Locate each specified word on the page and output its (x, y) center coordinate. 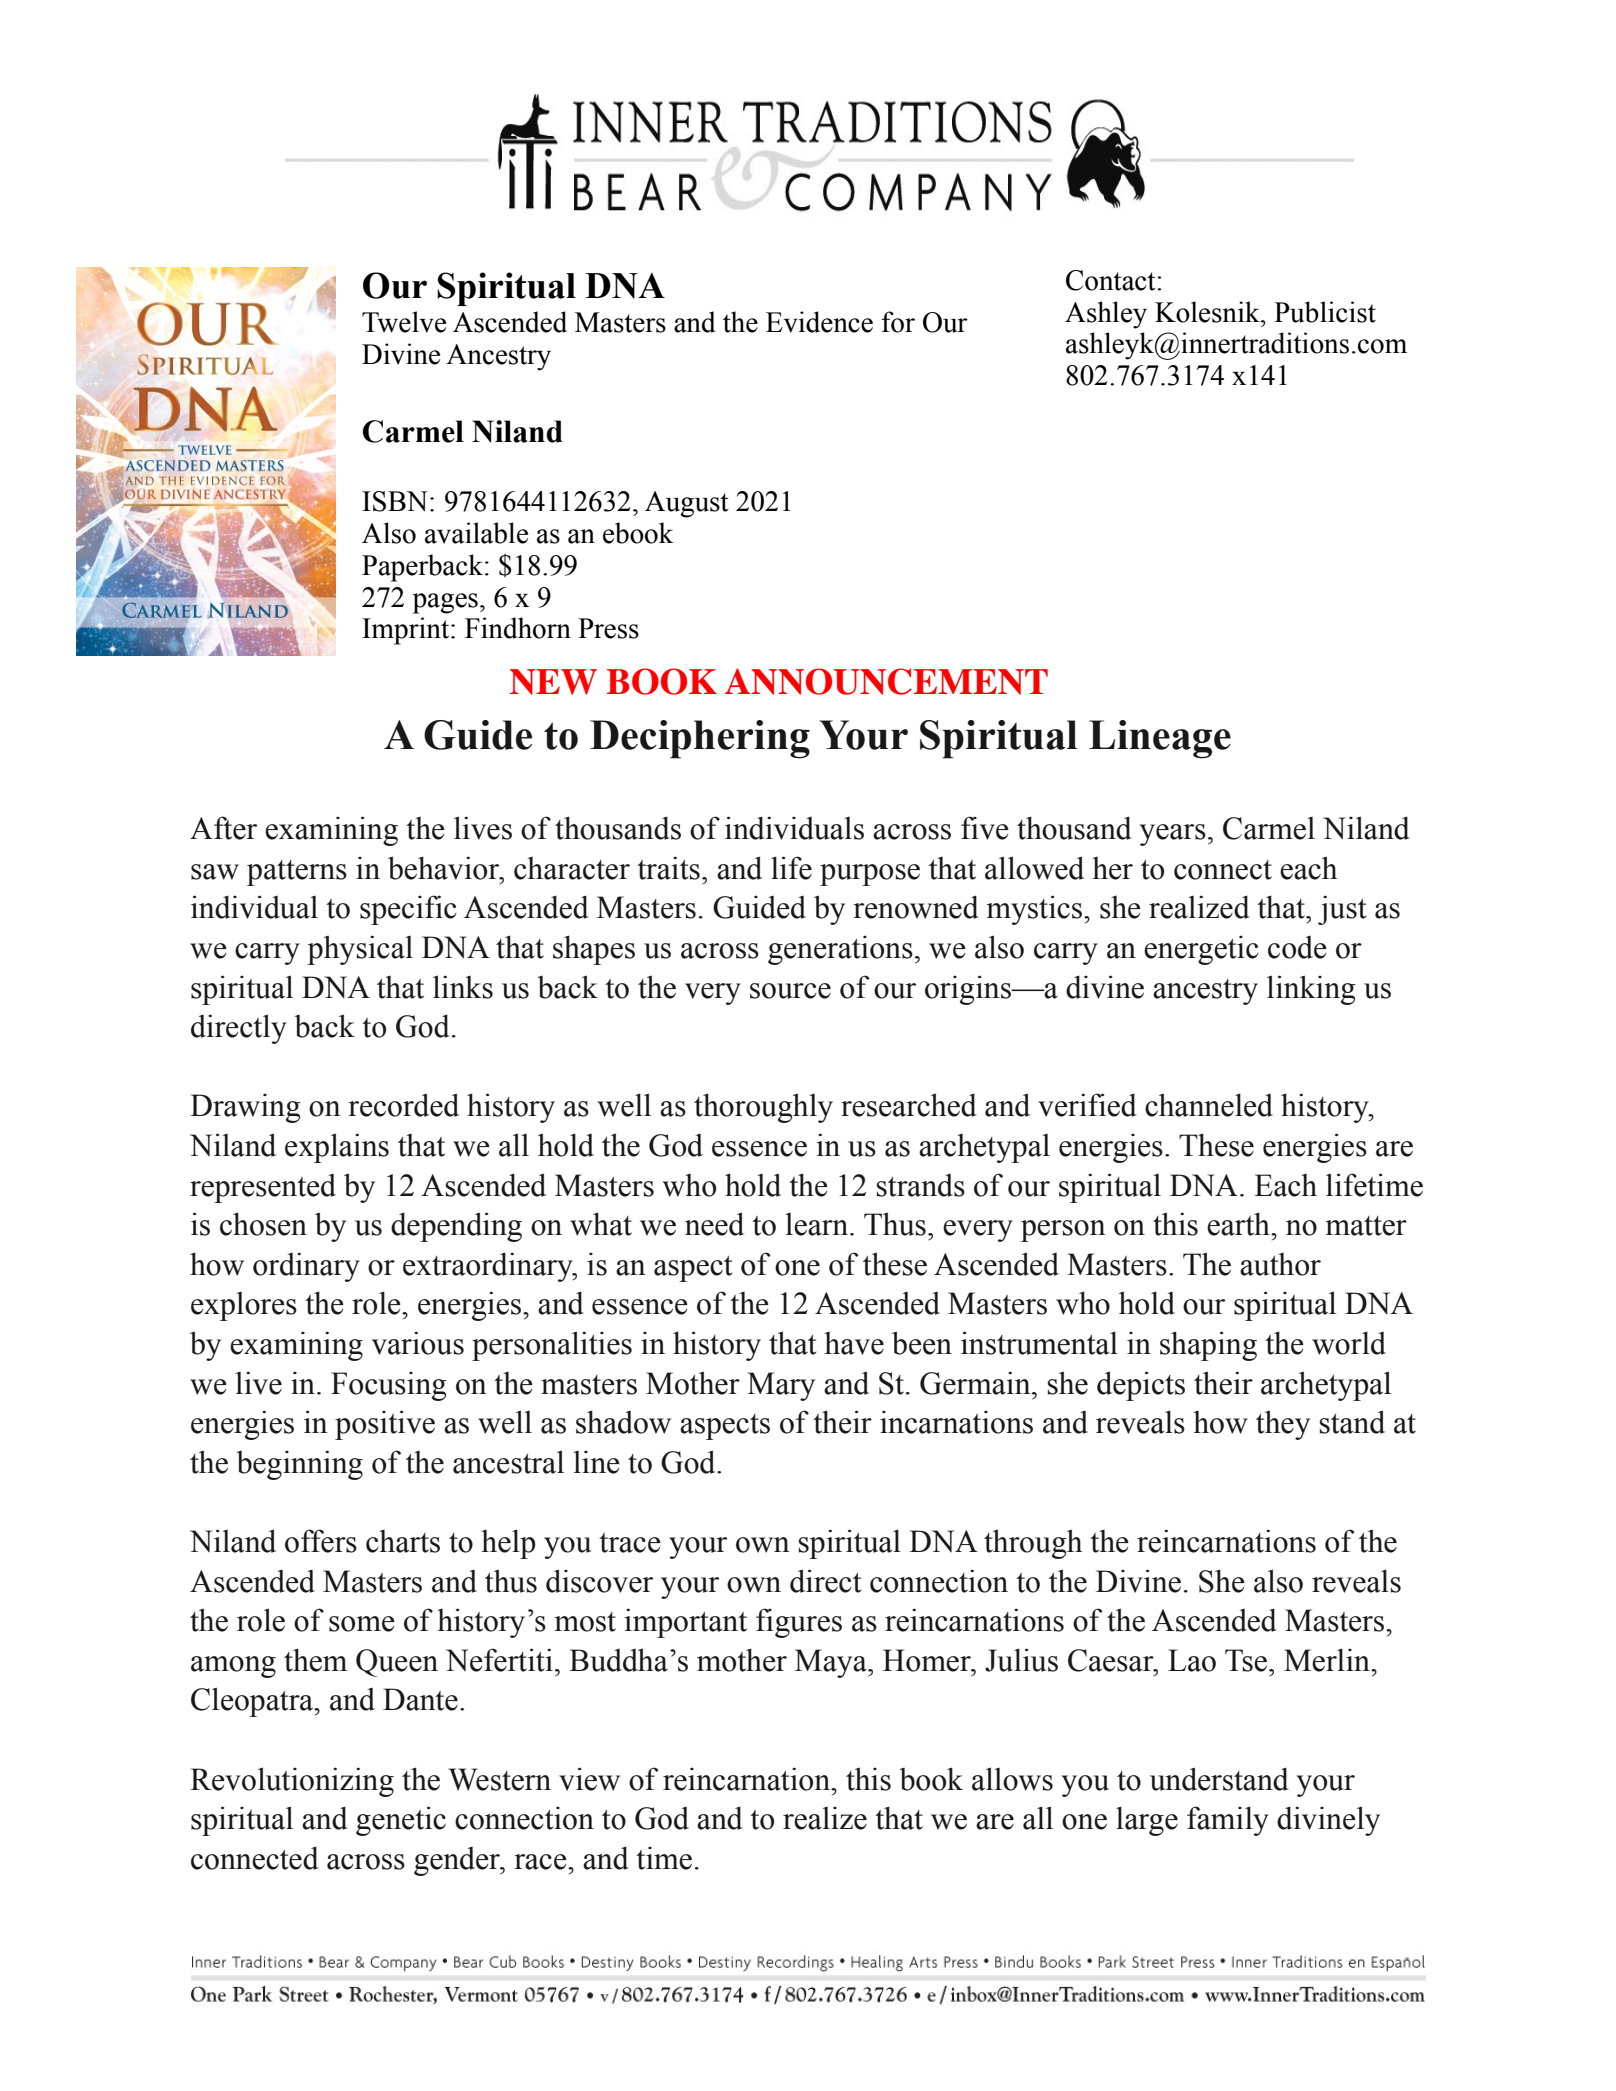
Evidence (819, 322)
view (589, 1779)
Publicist (1325, 312)
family (1228, 1821)
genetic (401, 1821)
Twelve (404, 322)
